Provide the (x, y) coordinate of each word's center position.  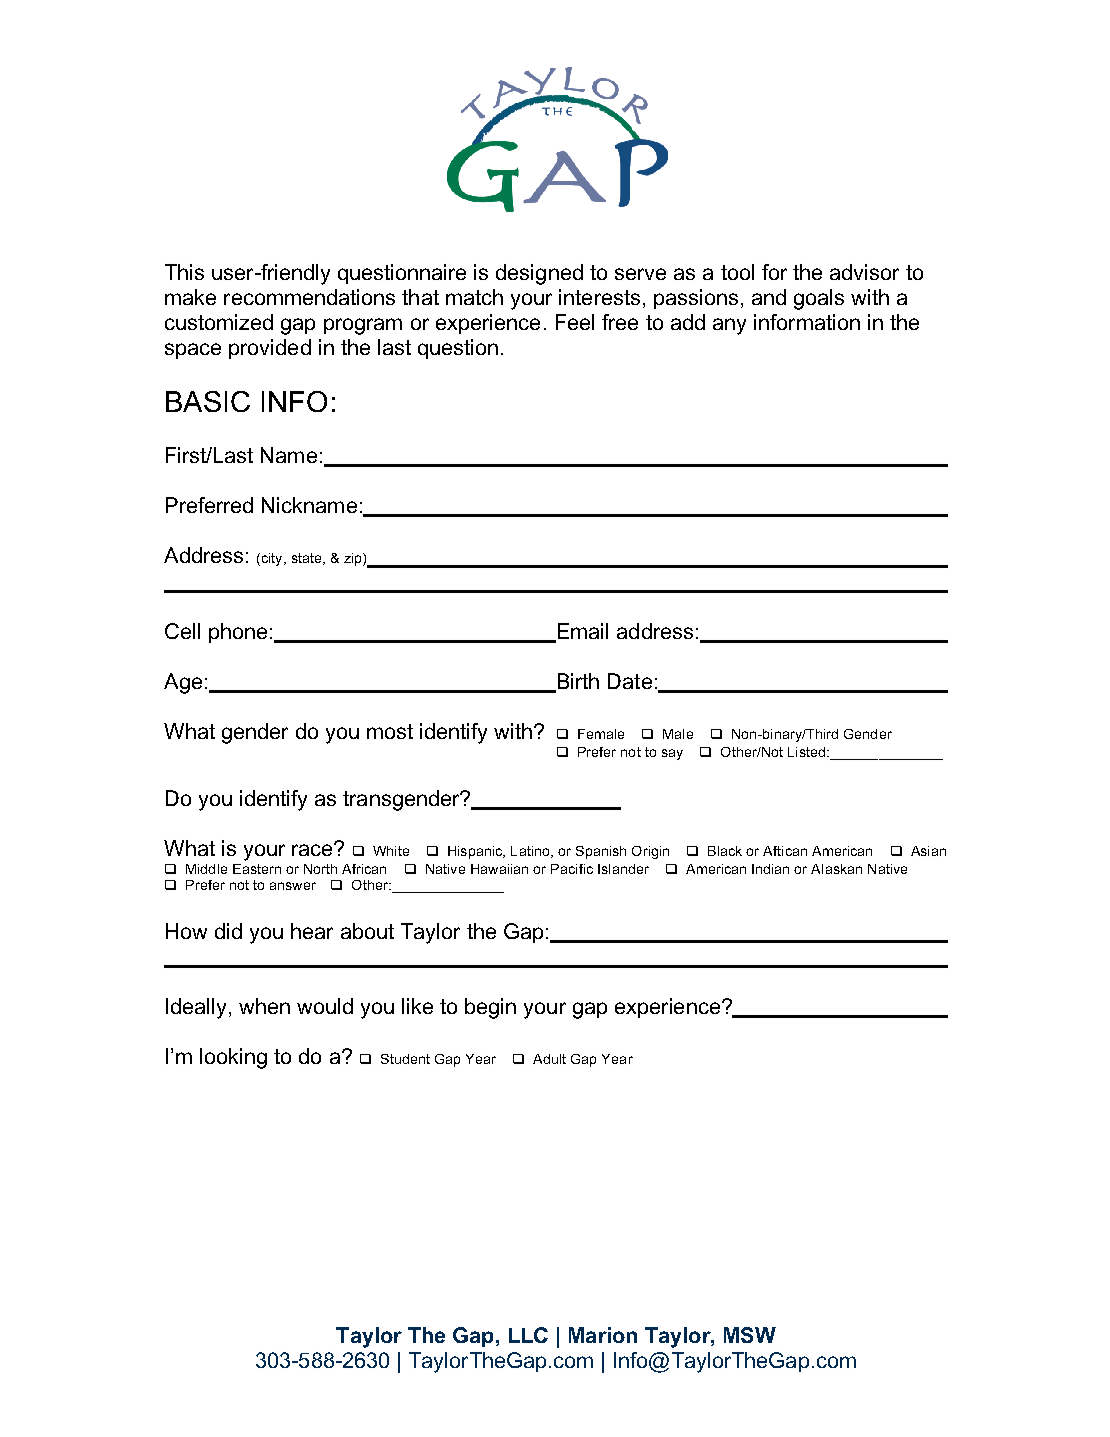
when (264, 1006)
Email (581, 632)
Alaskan (836, 869)
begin (490, 1008)
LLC (528, 1335)
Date (630, 681)
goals (819, 299)
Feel (575, 322)
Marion (603, 1335)
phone (238, 633)
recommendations (309, 297)
